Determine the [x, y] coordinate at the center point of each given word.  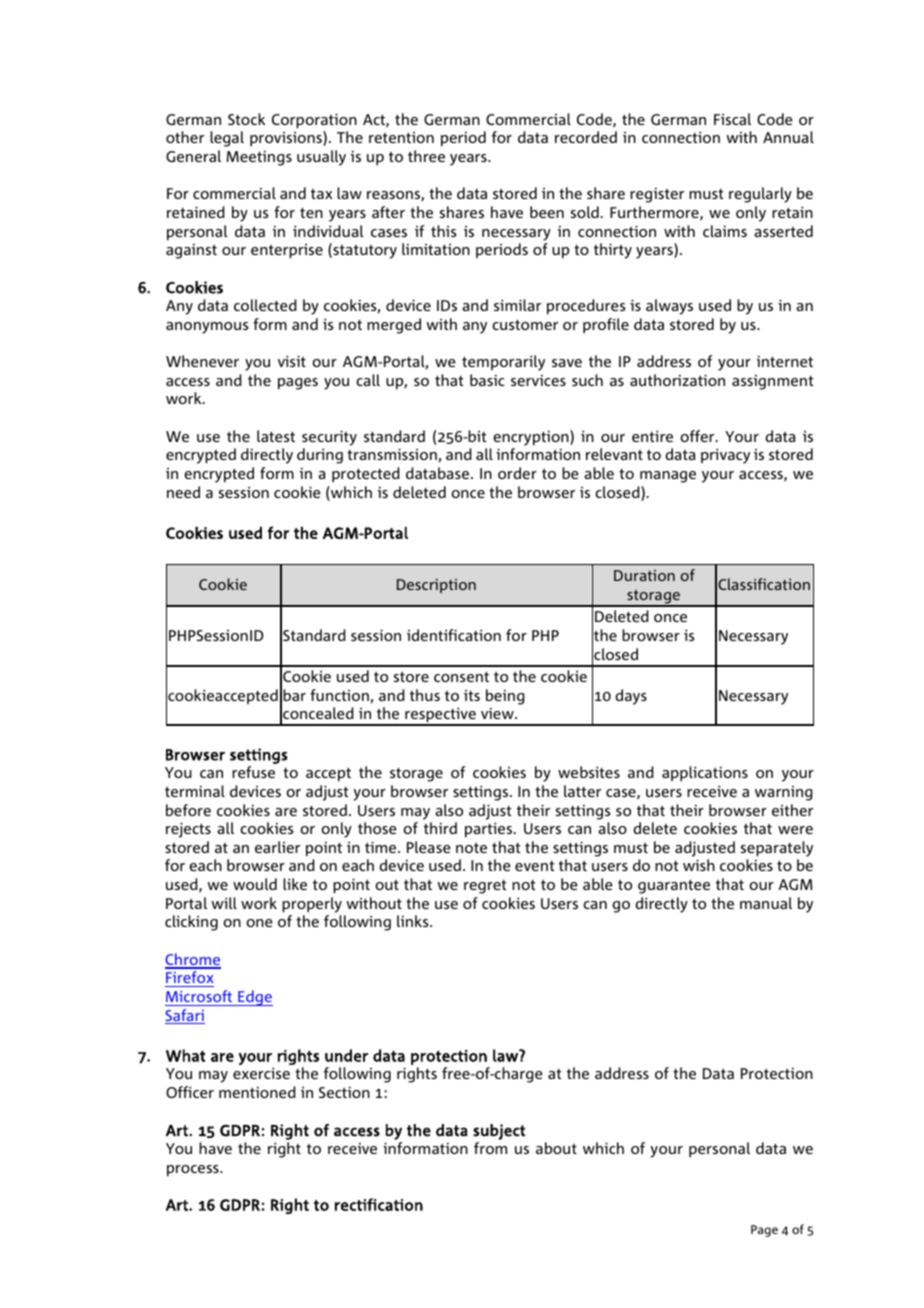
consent [461, 676]
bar [294, 695]
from [490, 1148]
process [194, 1171]
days [631, 697]
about [556, 1148]
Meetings [259, 158]
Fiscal [732, 119]
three [426, 156]
